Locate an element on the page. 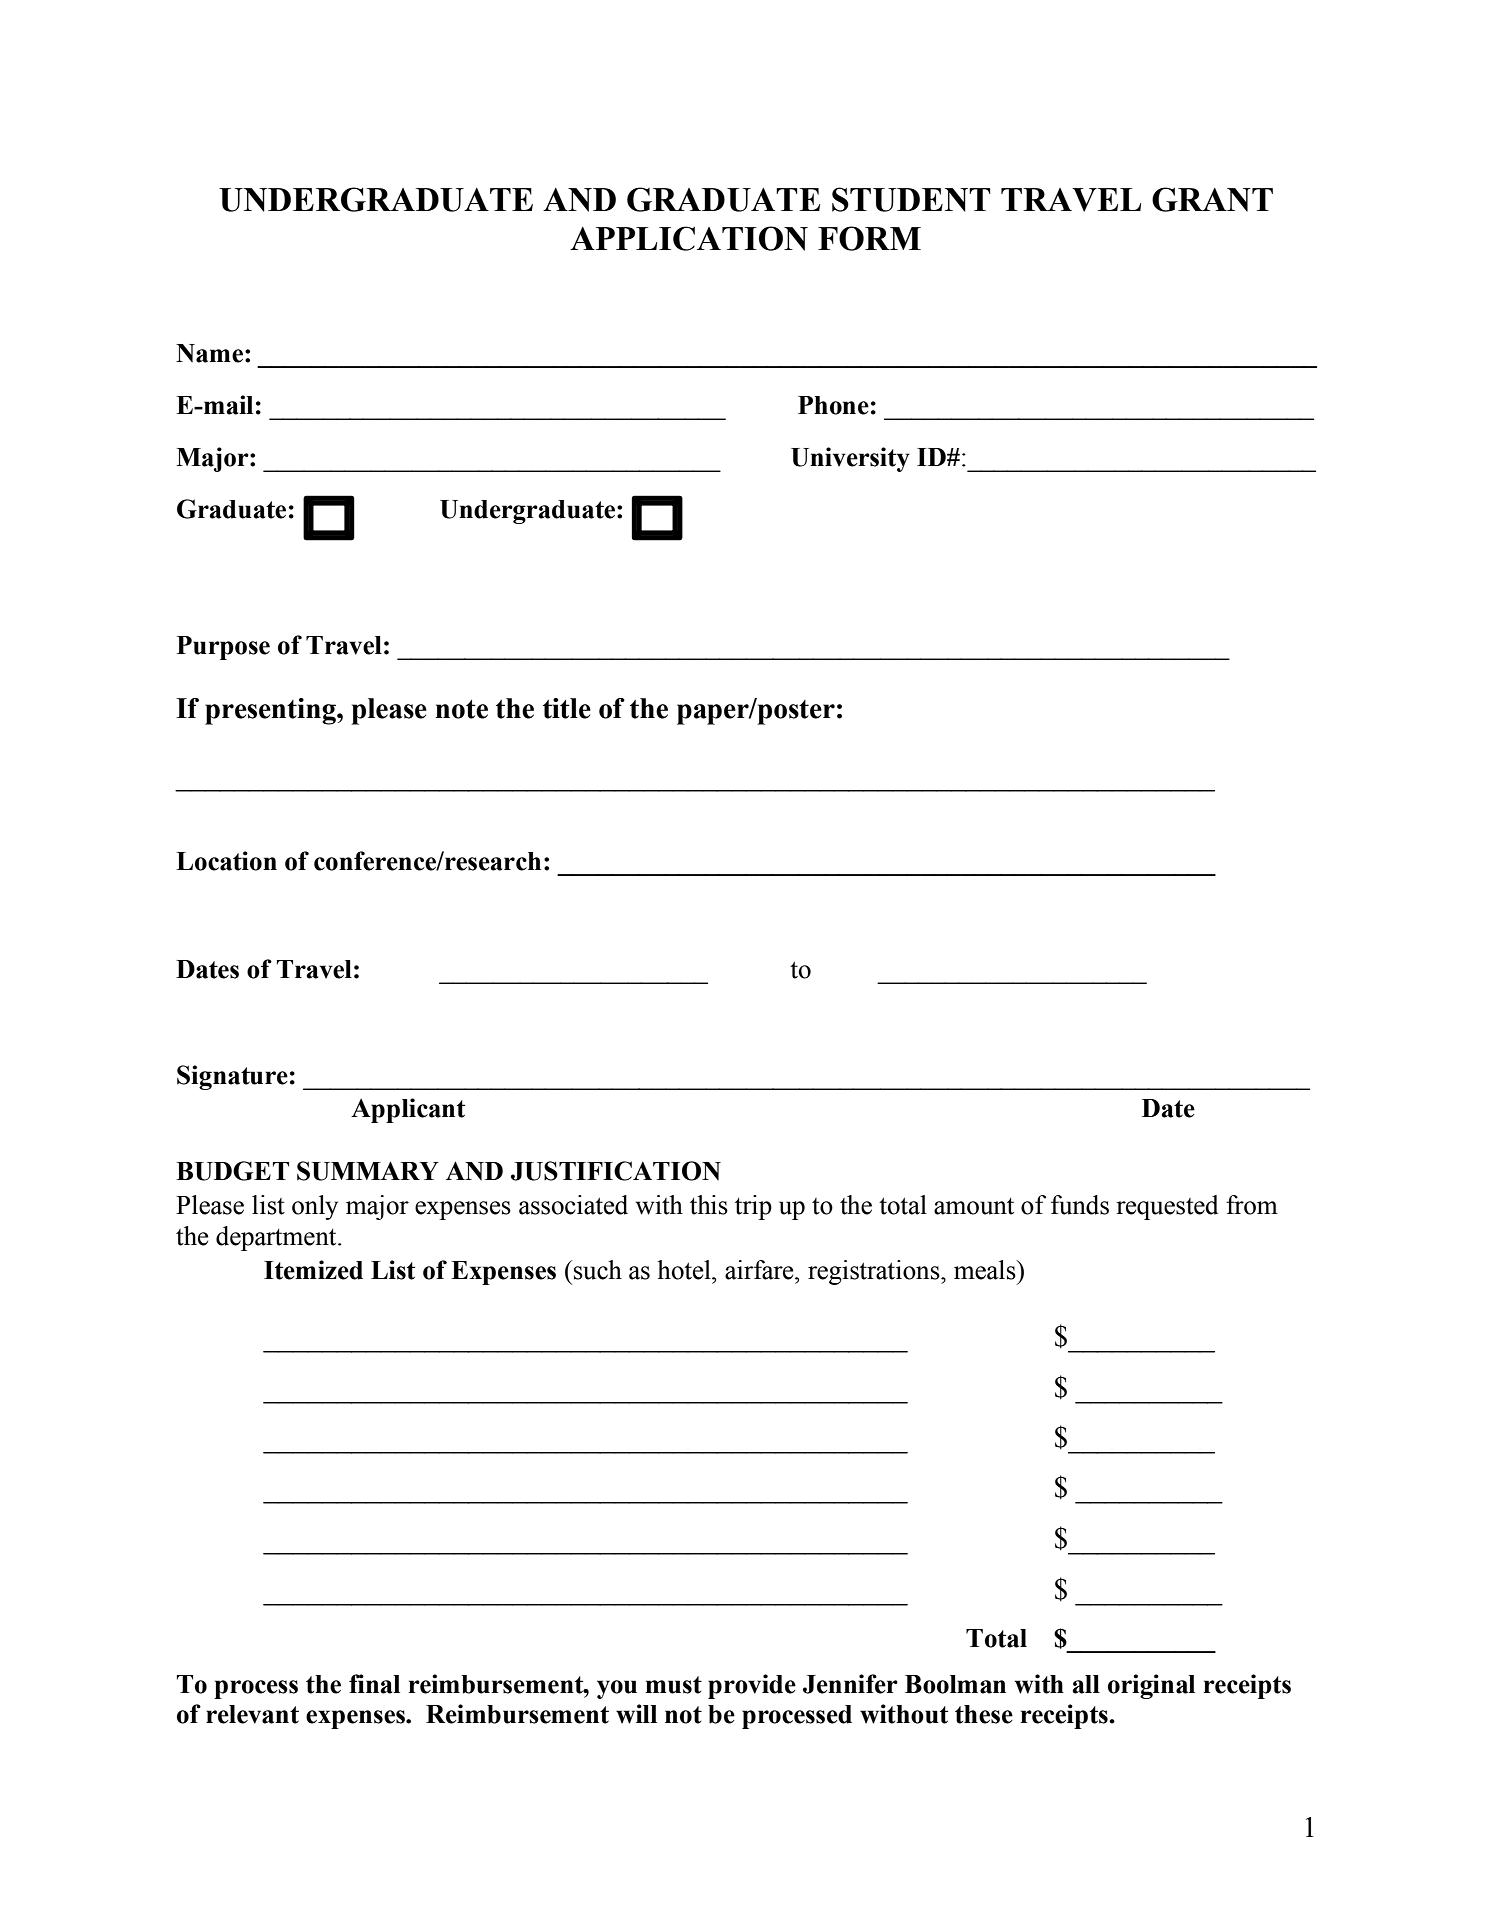  Name is located at coordinates (209, 353).
